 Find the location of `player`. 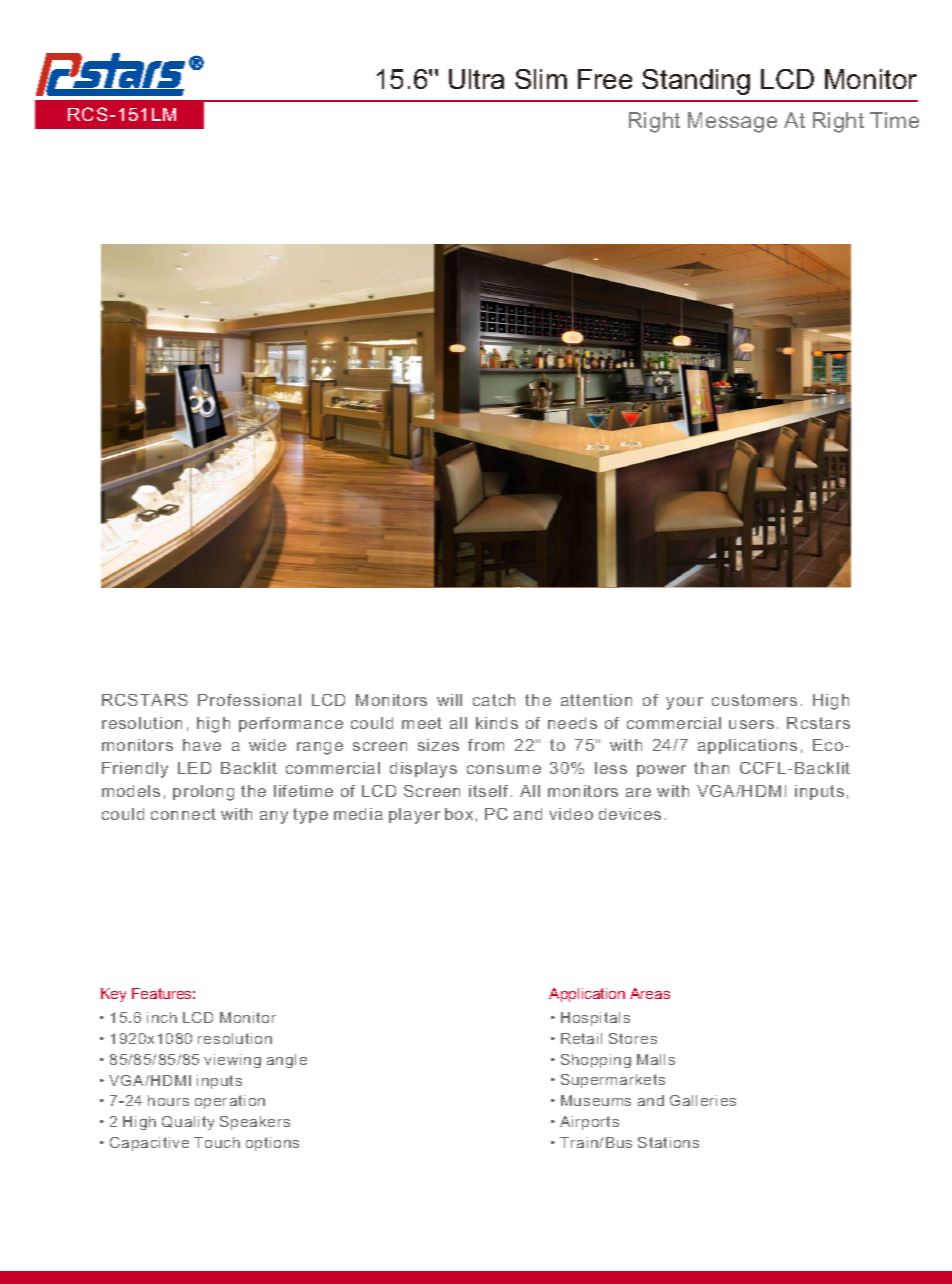

player is located at coordinates (414, 816).
